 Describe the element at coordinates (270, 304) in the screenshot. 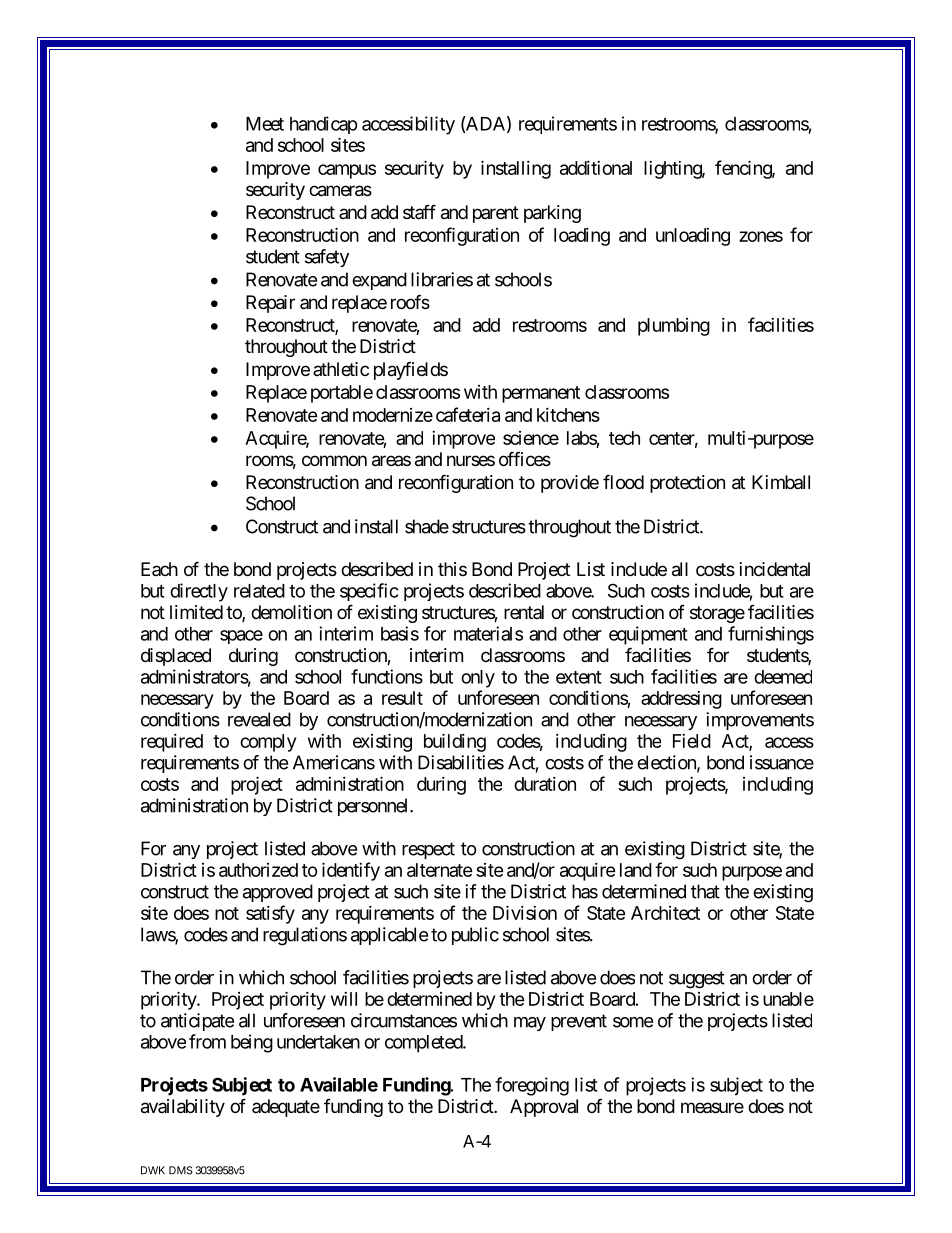

I see `Repair` at that location.
